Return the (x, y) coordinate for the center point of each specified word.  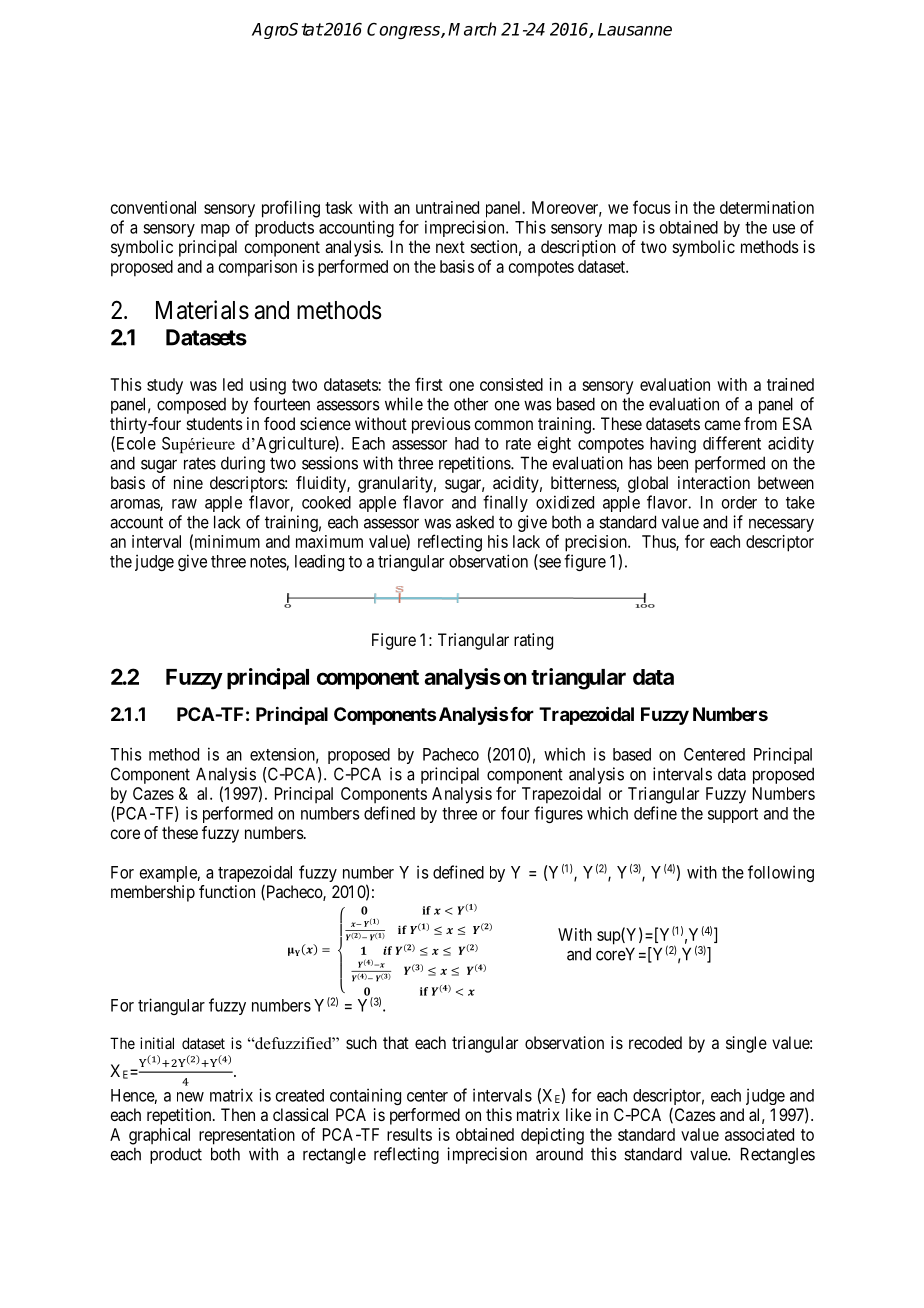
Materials (202, 310)
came (722, 425)
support (733, 815)
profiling (291, 209)
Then (238, 1114)
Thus (659, 542)
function (227, 891)
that (396, 1042)
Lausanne (635, 29)
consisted (511, 384)
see (549, 564)
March (472, 29)
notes (268, 562)
